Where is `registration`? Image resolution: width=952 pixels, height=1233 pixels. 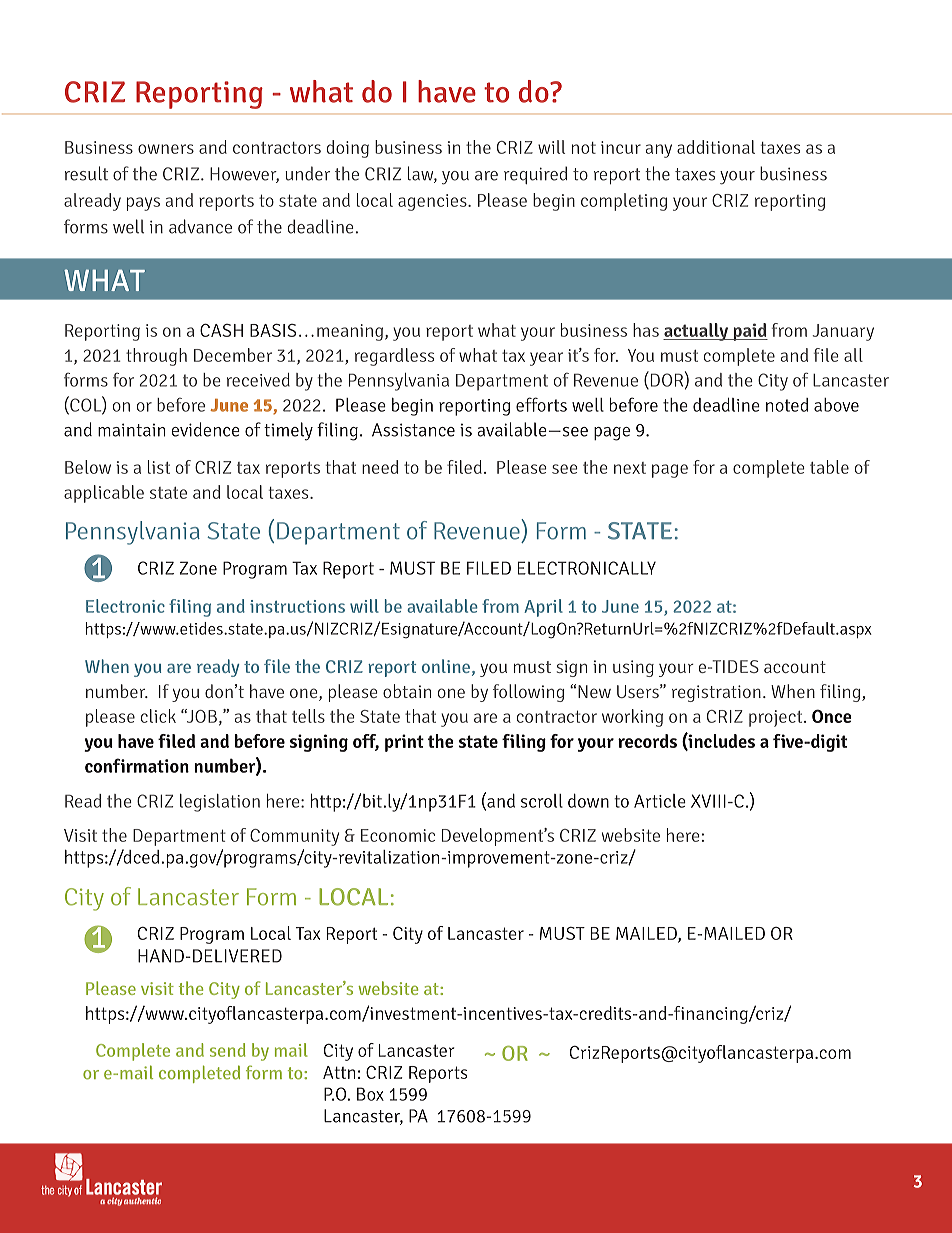
registration is located at coordinates (716, 693).
